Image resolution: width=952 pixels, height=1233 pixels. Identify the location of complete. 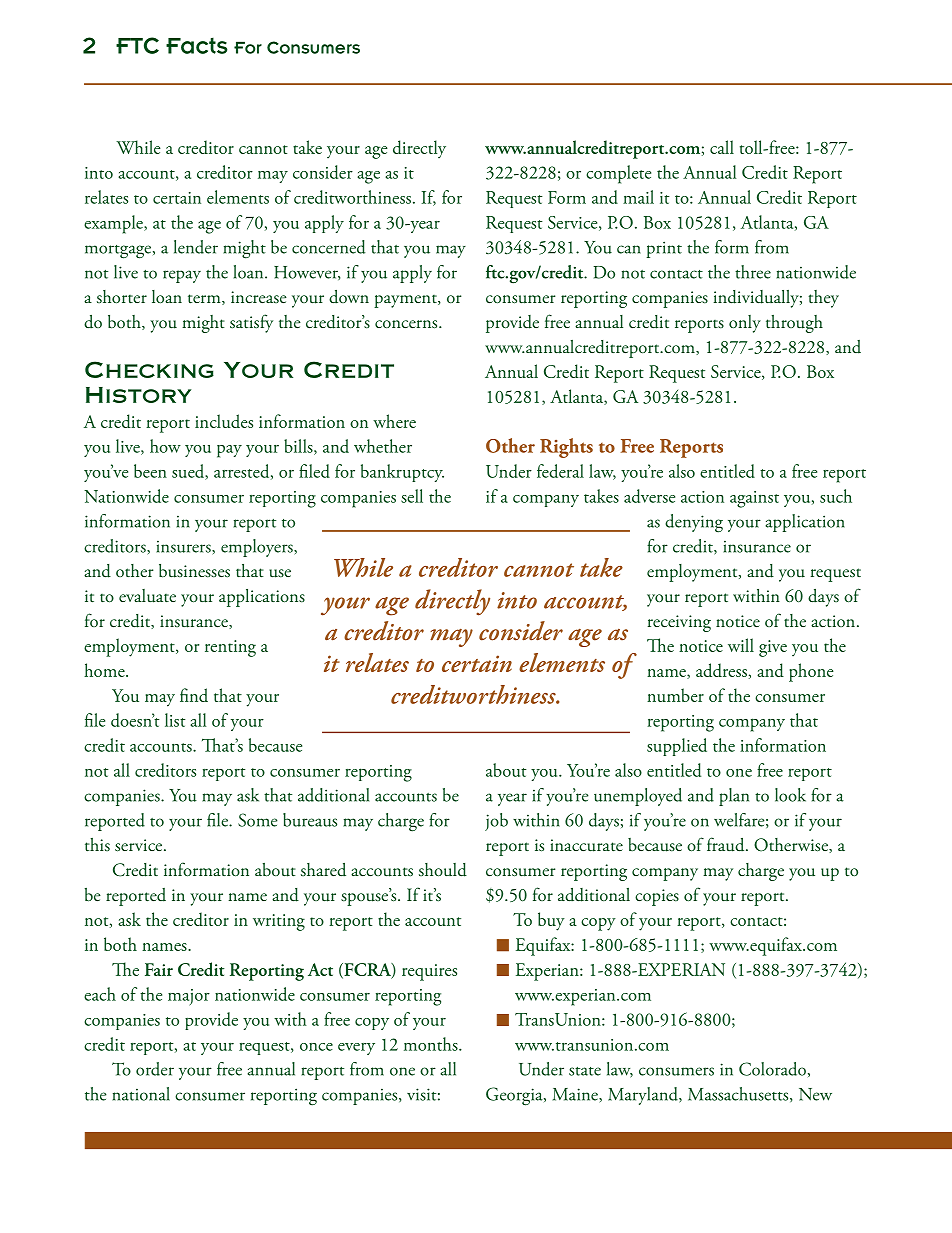
(618, 174).
